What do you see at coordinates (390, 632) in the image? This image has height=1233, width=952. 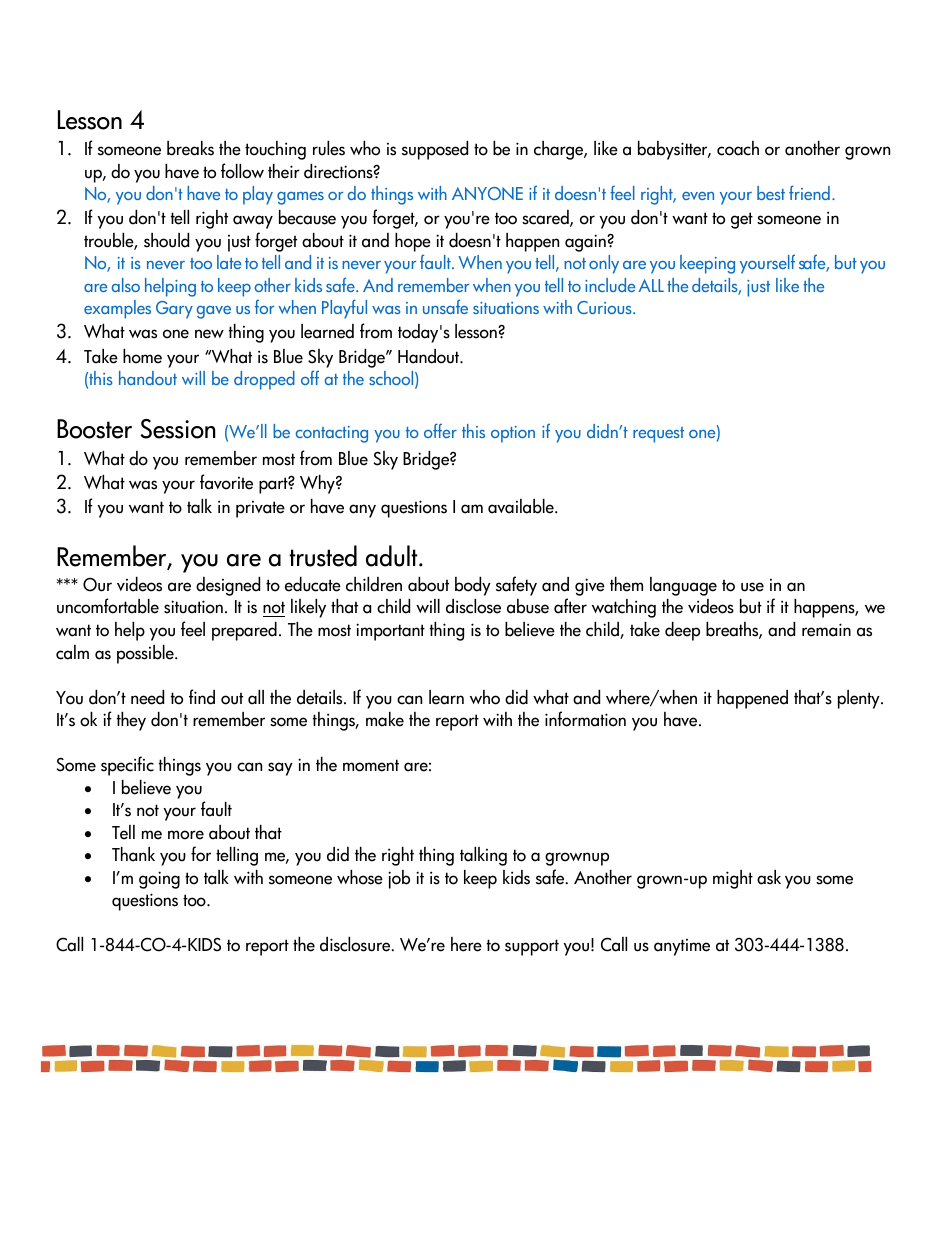 I see `important` at bounding box center [390, 632].
